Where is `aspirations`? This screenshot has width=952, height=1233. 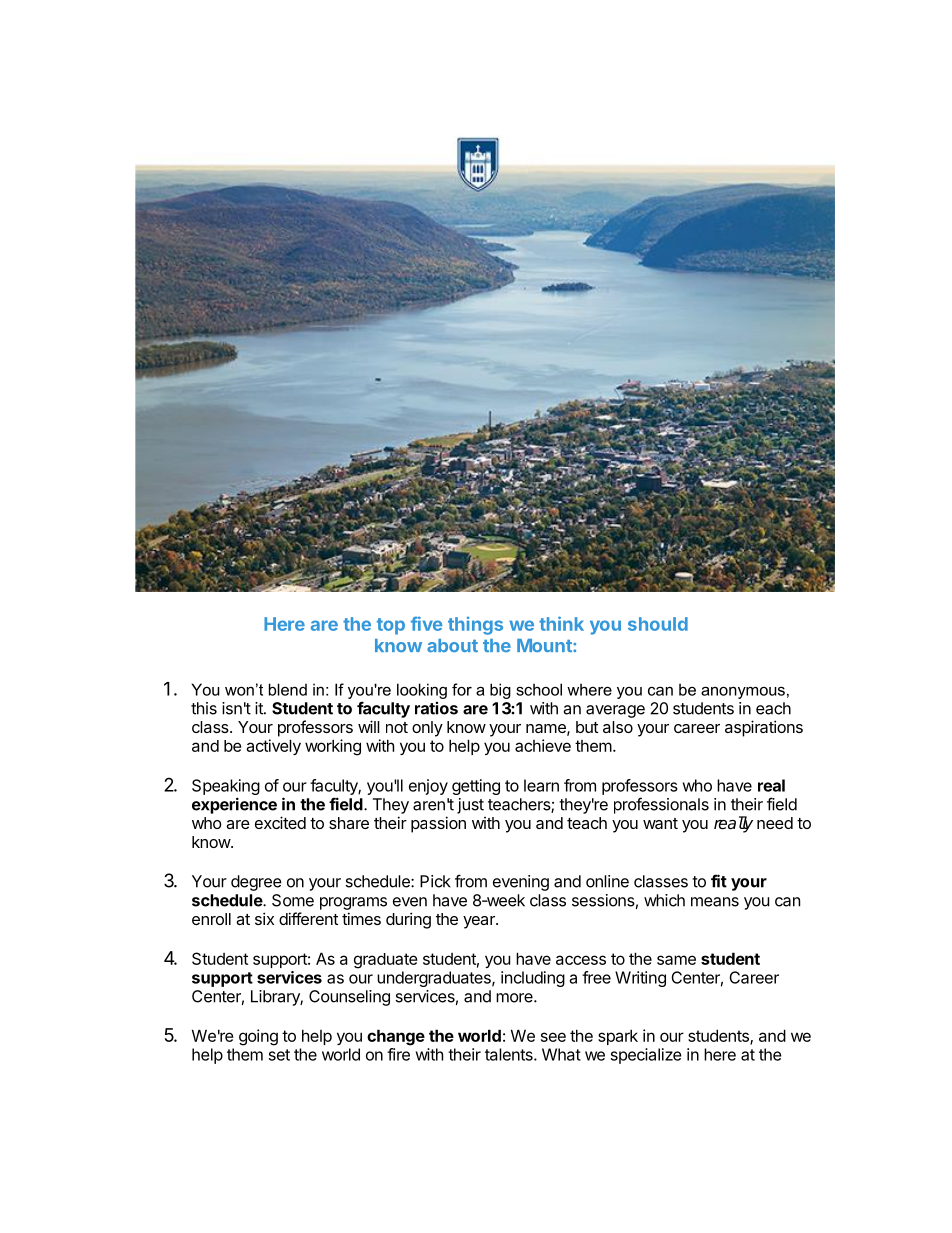 aspirations is located at coordinates (764, 728).
